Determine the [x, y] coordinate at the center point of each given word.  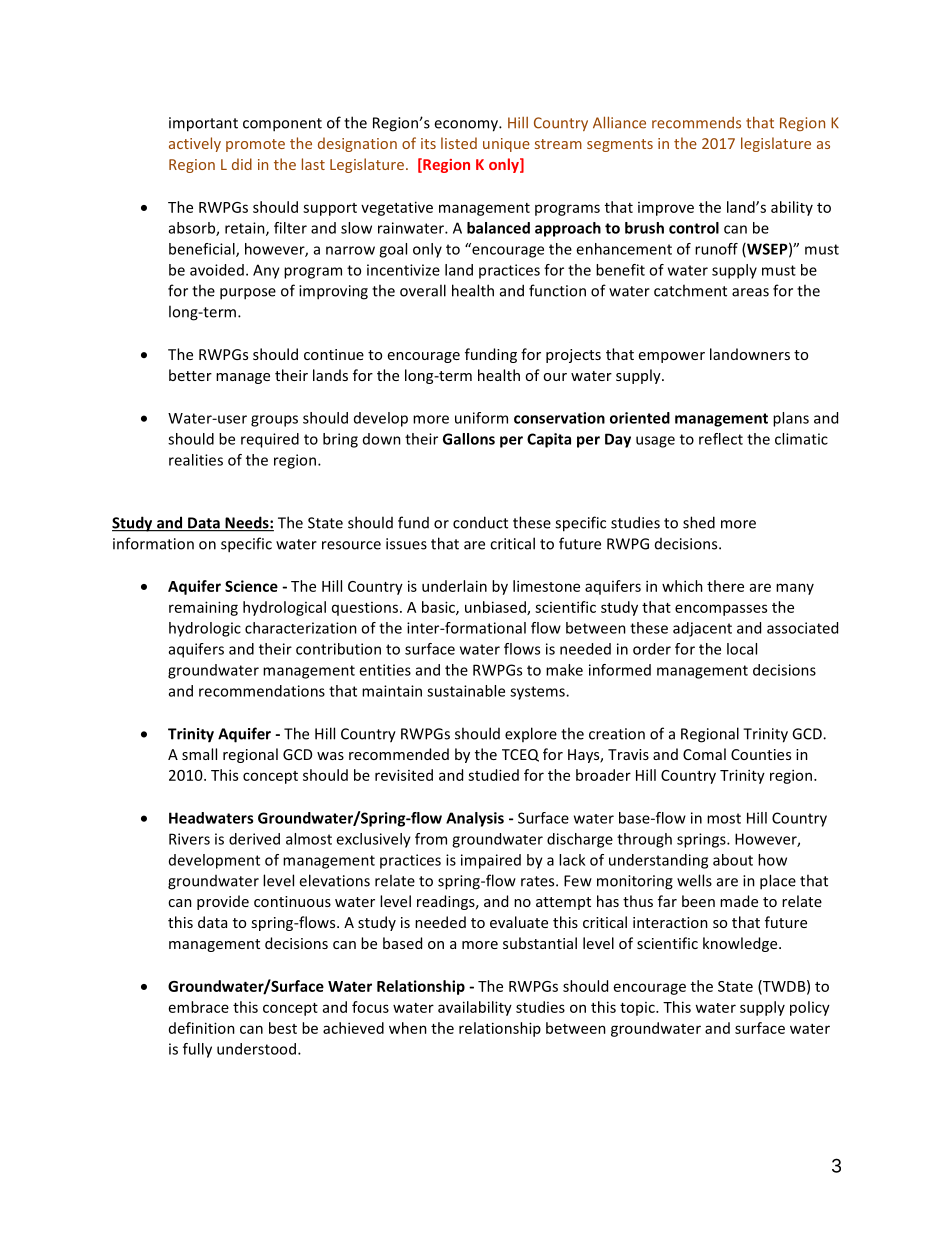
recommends [696, 123]
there [725, 586]
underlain [454, 586]
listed [459, 143]
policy [810, 1008]
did [242, 164]
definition [202, 1028]
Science [251, 586]
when [408, 1028]
